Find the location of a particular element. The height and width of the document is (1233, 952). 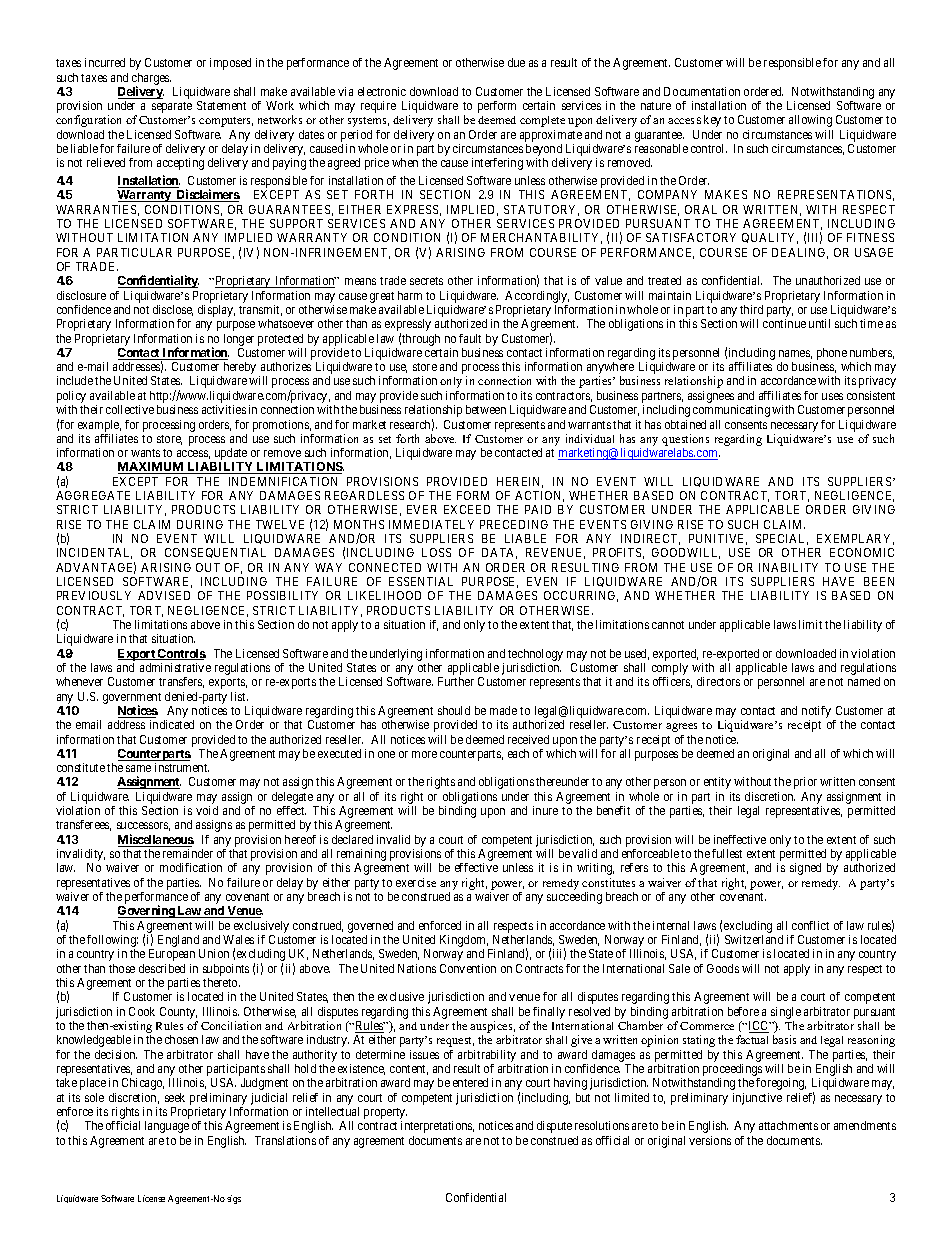

separate is located at coordinates (172, 107).
